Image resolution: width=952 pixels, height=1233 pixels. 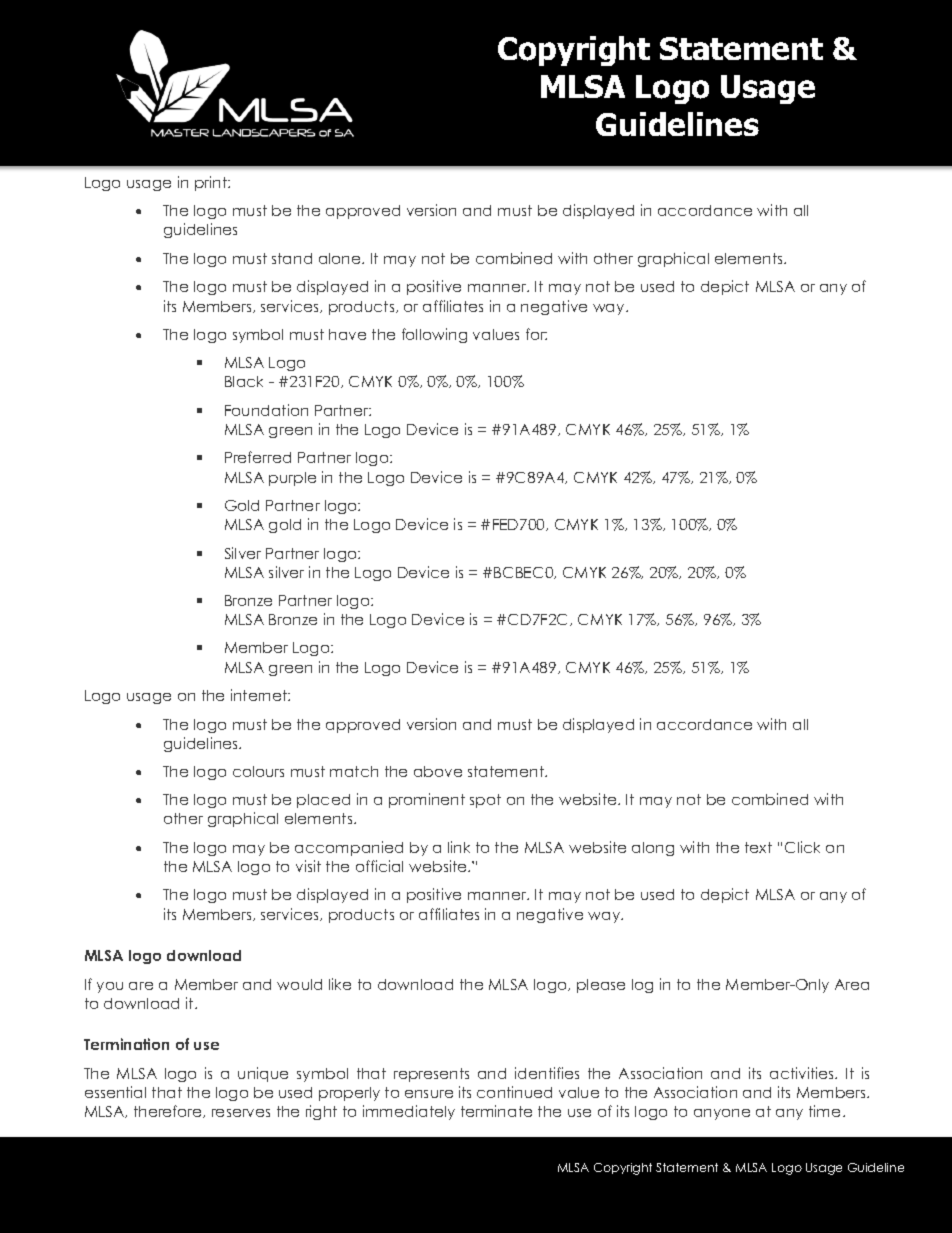 I want to click on alone, so click(x=341, y=258).
